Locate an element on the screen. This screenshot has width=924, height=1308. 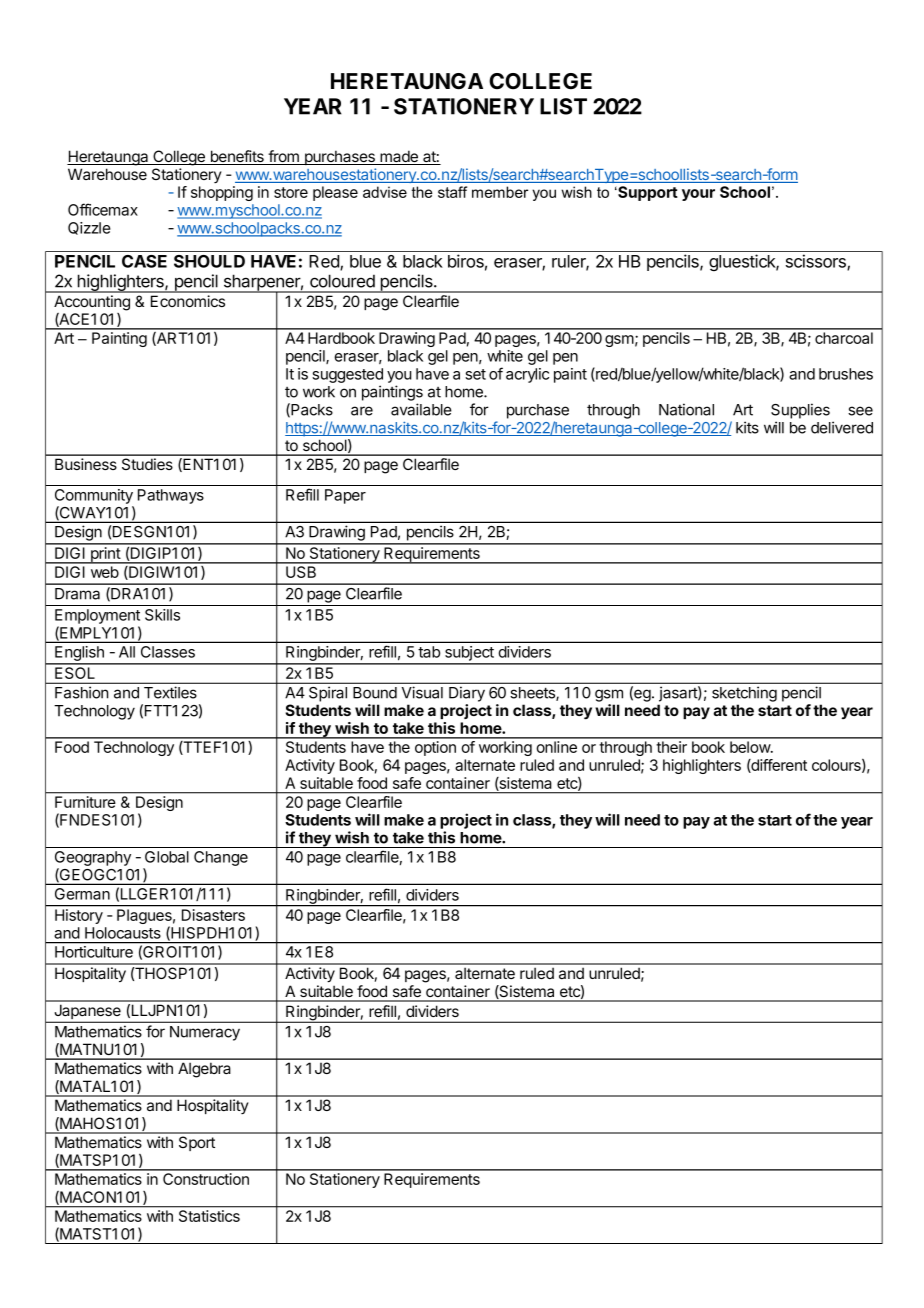
Paper is located at coordinates (345, 496).
